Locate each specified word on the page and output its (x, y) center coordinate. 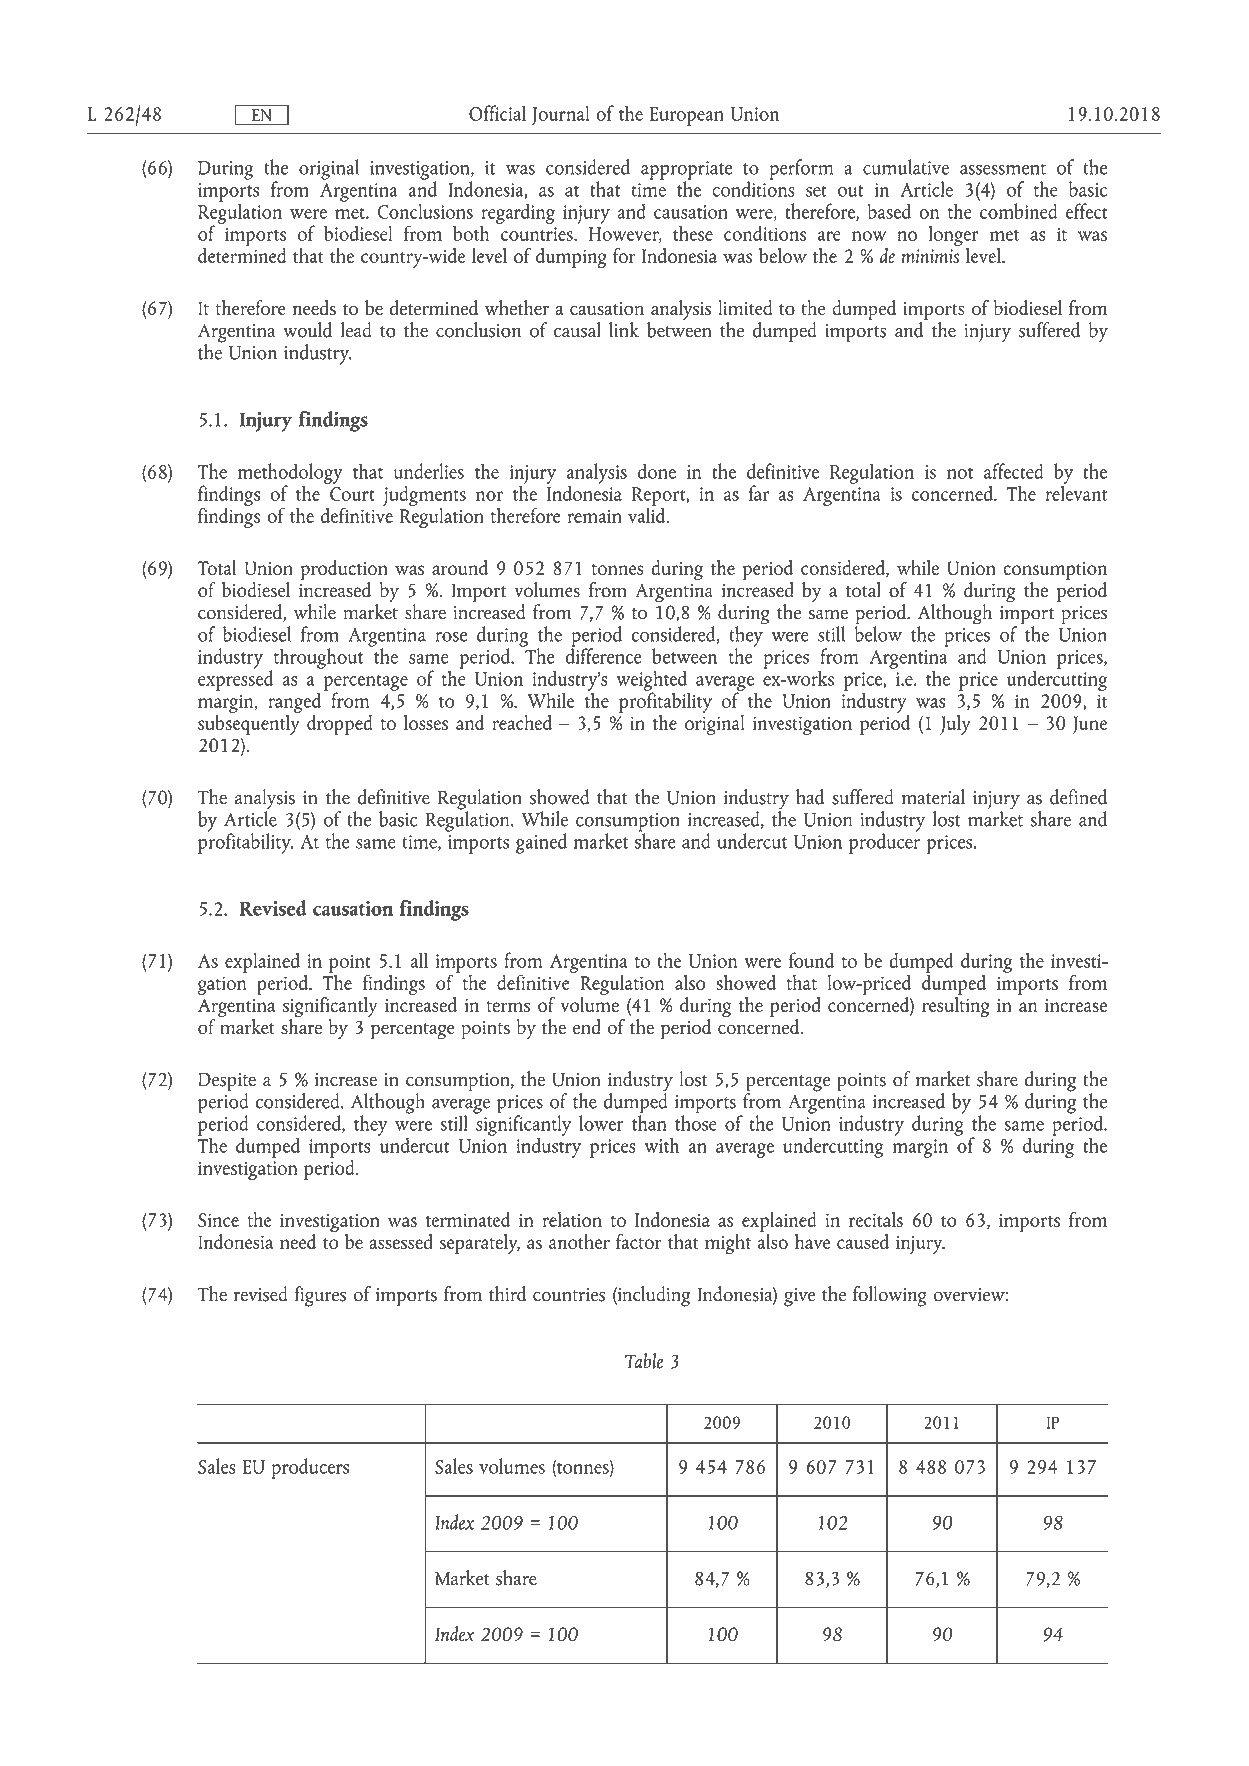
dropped (340, 725)
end (587, 1027)
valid (648, 514)
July (955, 725)
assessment (1003, 169)
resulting (955, 1005)
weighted (651, 681)
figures (320, 1296)
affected (1014, 471)
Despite (227, 1083)
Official (497, 113)
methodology (290, 474)
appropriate (686, 171)
